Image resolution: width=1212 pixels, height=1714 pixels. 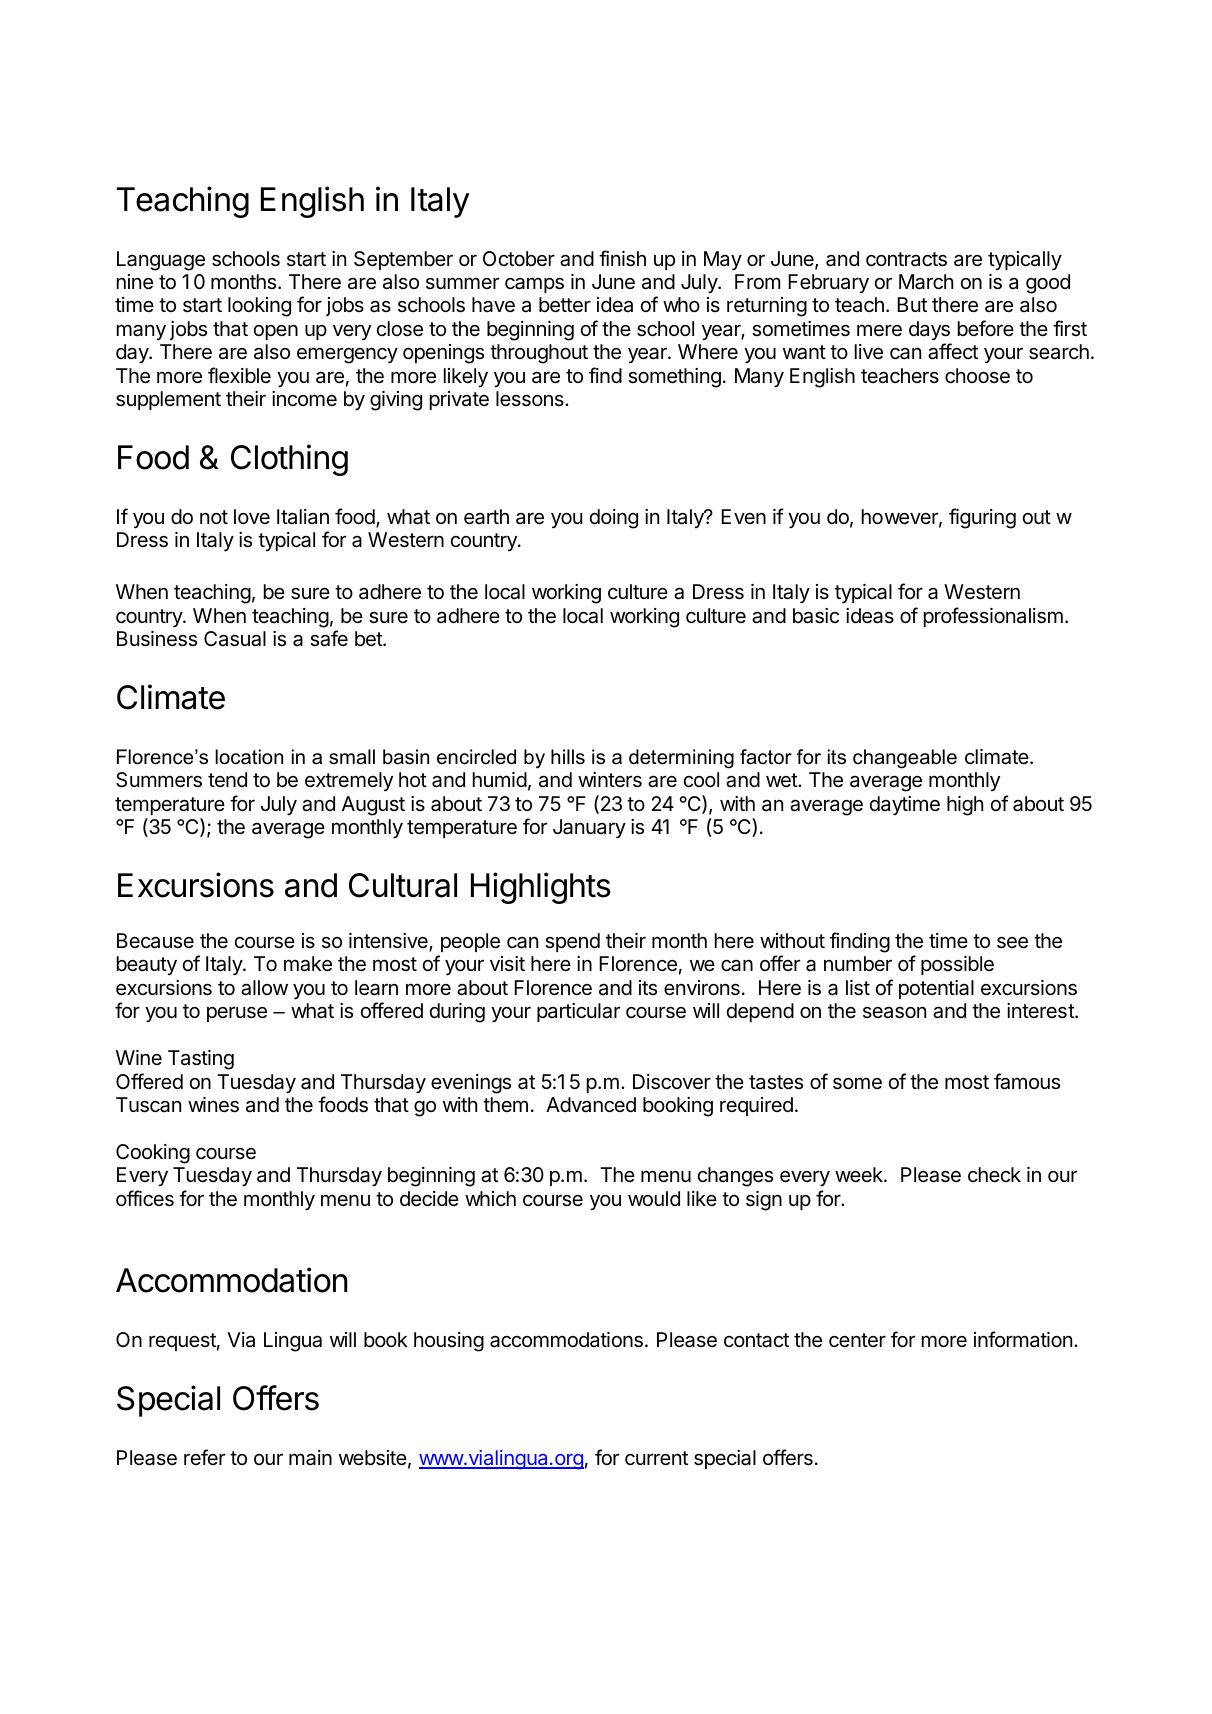 I want to click on current, so click(x=656, y=1458).
